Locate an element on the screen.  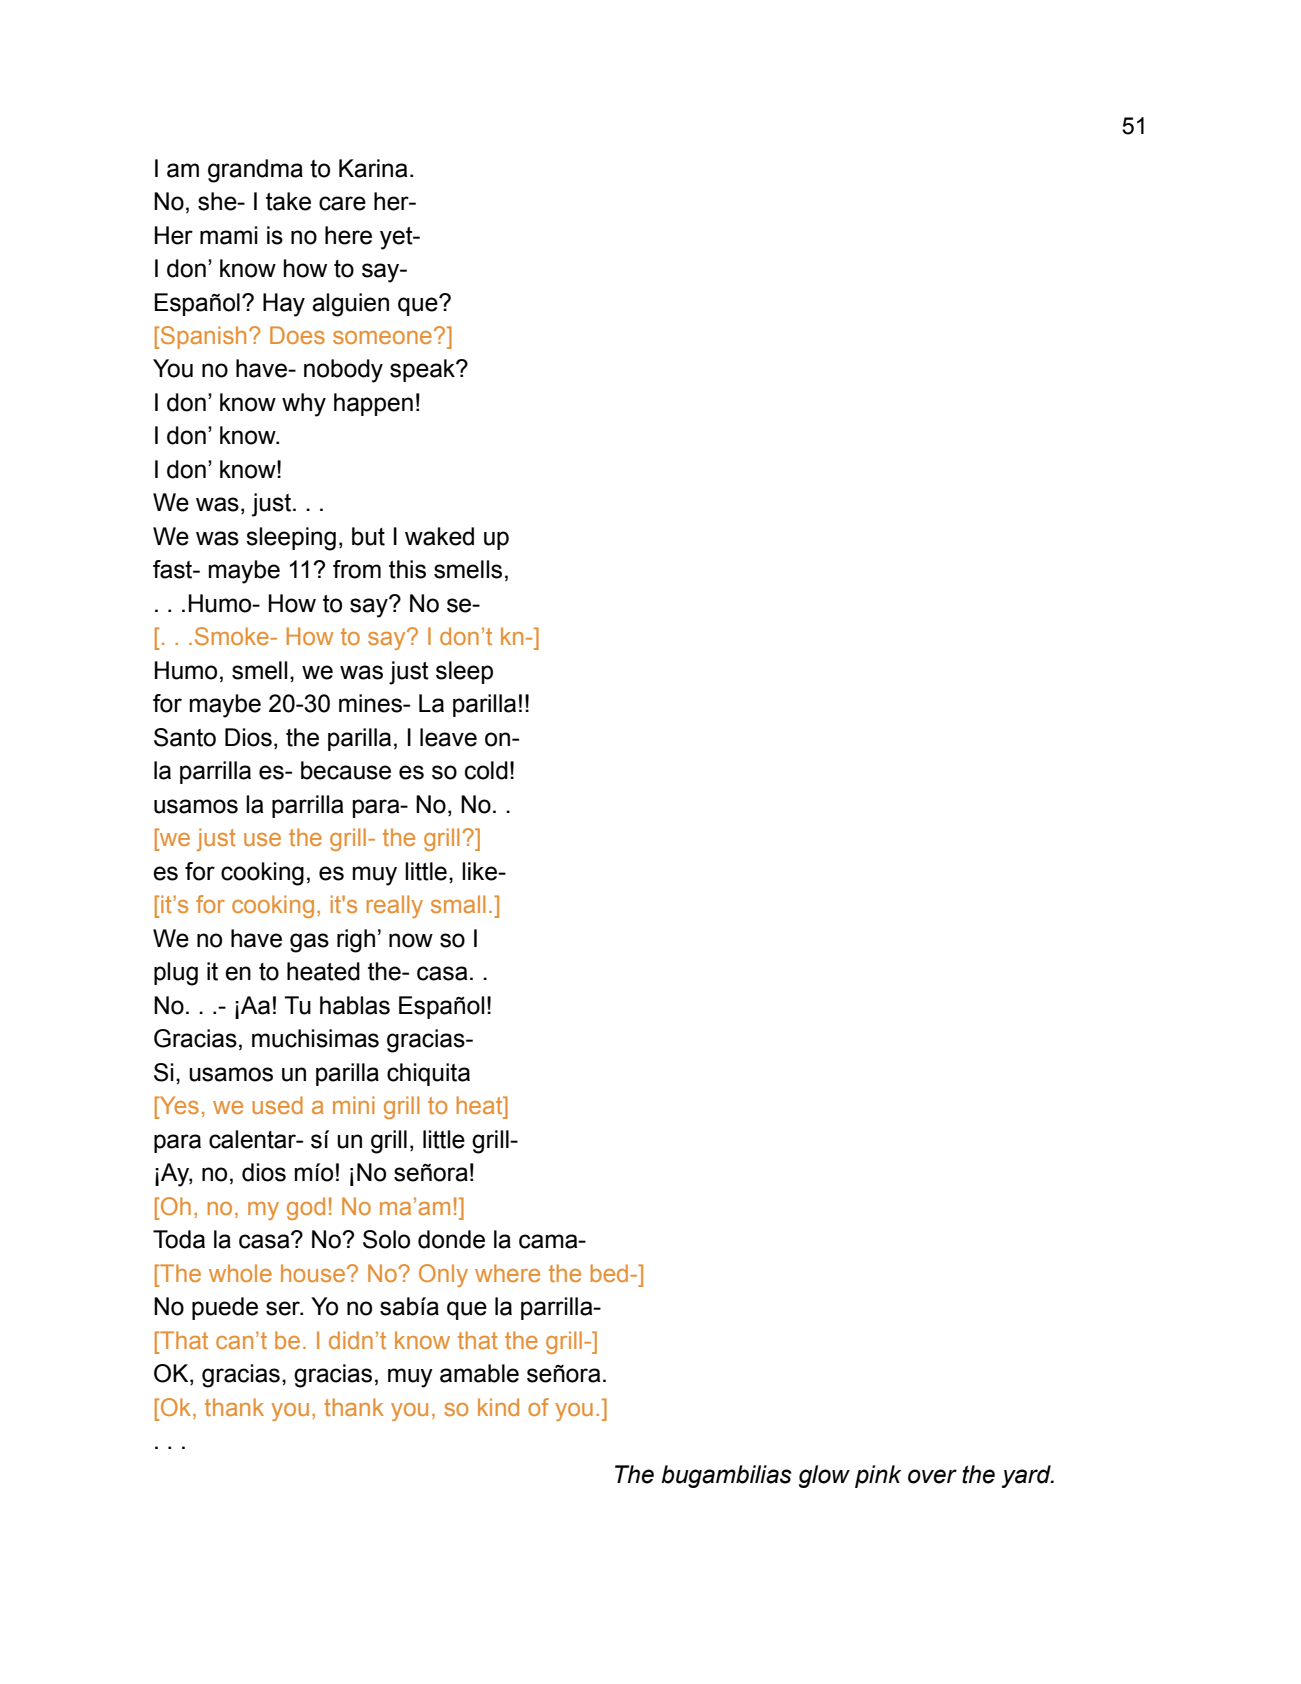
cold is located at coordinates (486, 770).
